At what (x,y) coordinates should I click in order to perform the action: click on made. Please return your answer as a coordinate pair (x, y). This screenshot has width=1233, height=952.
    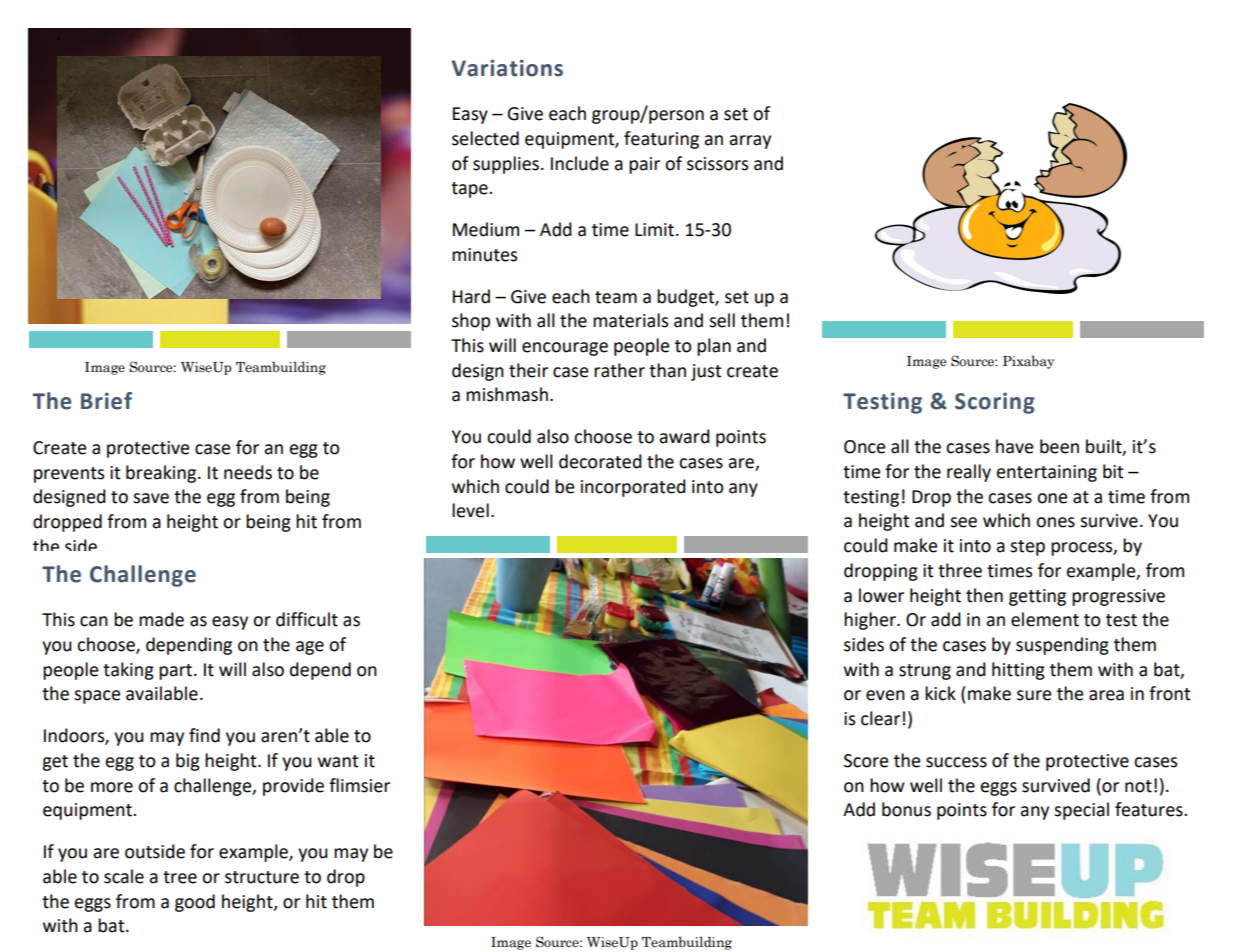
    Looking at the image, I should click on (161, 619).
